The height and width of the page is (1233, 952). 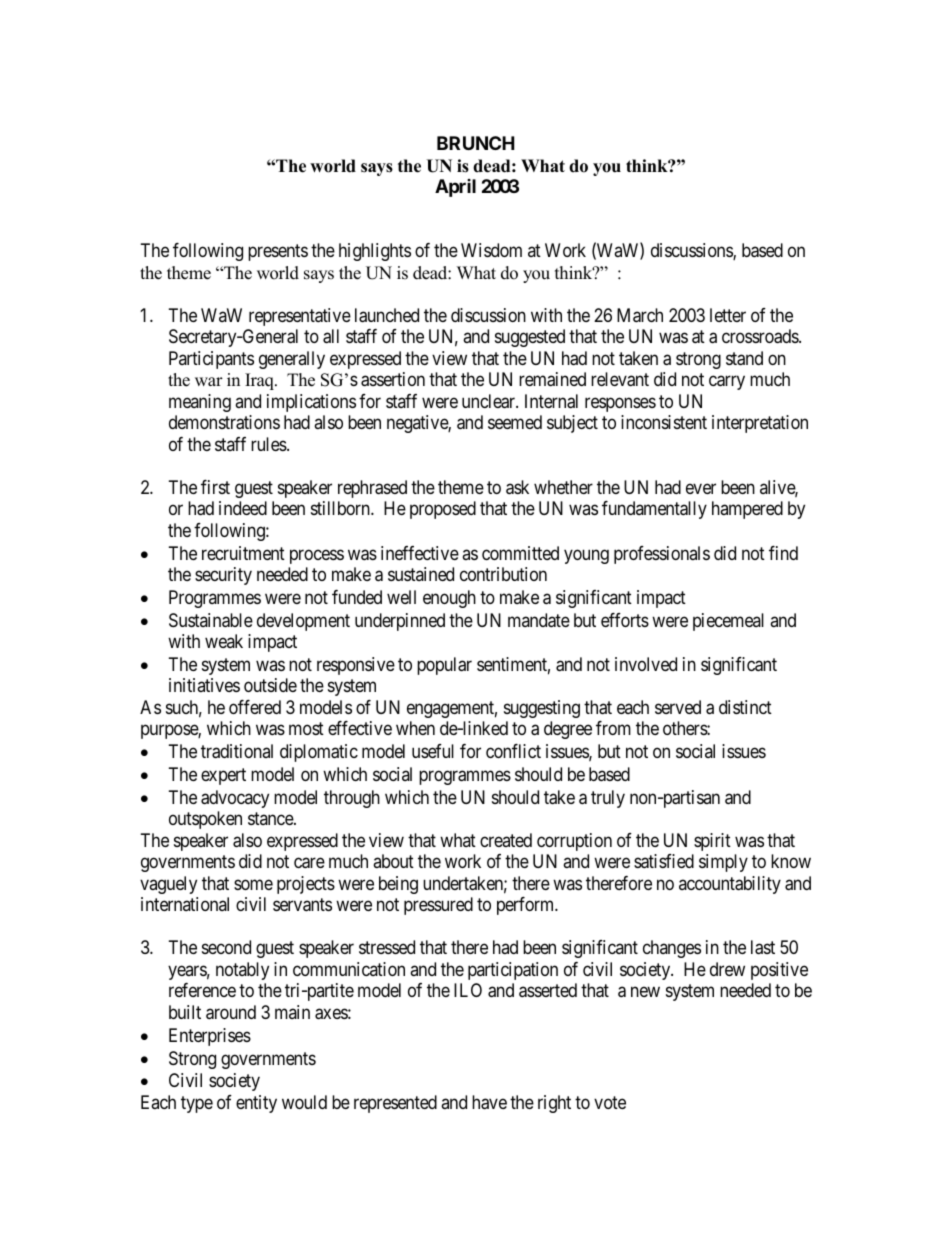 I want to click on have, so click(x=489, y=1102).
